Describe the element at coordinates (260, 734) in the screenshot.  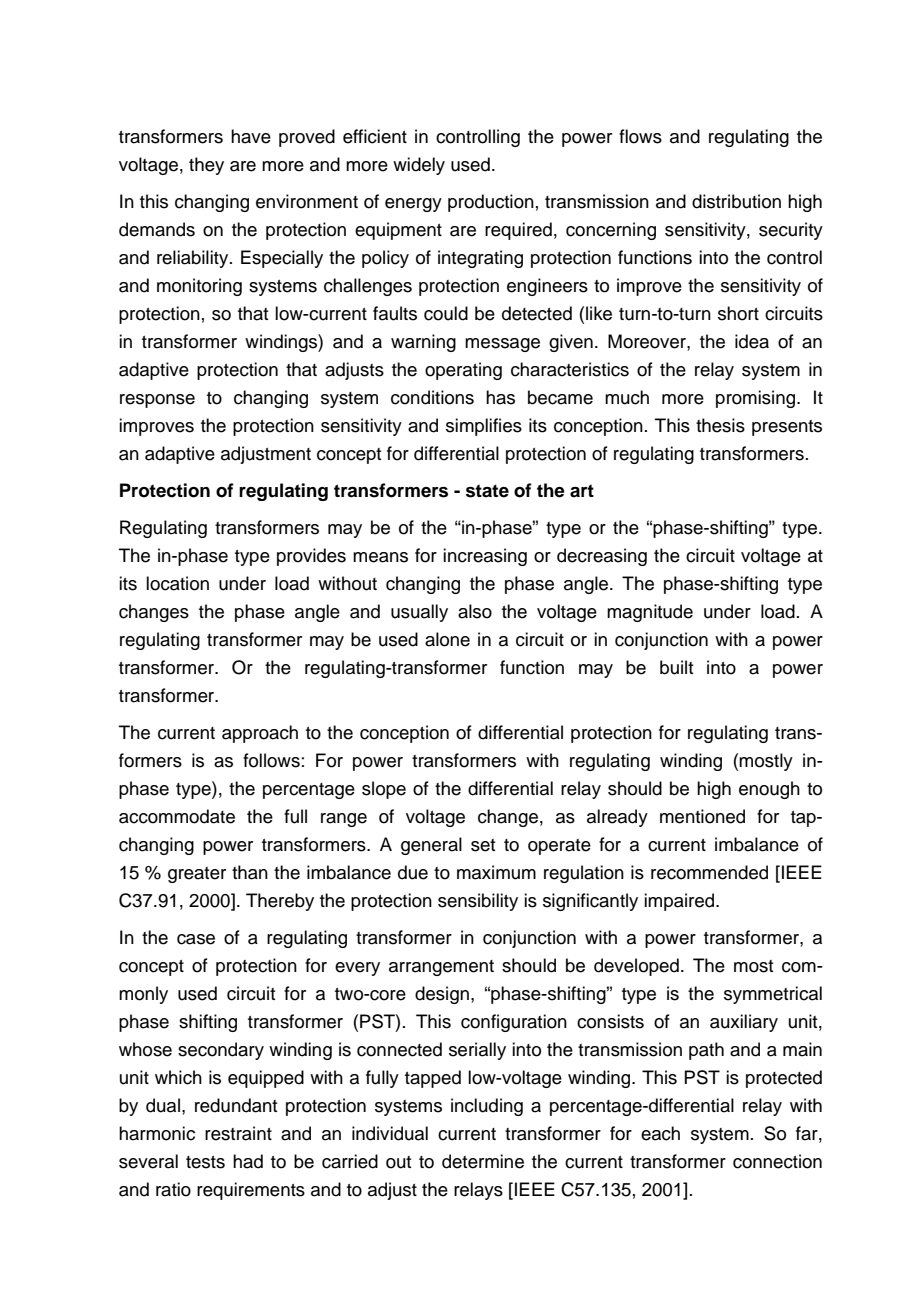
I see `approach` at that location.
